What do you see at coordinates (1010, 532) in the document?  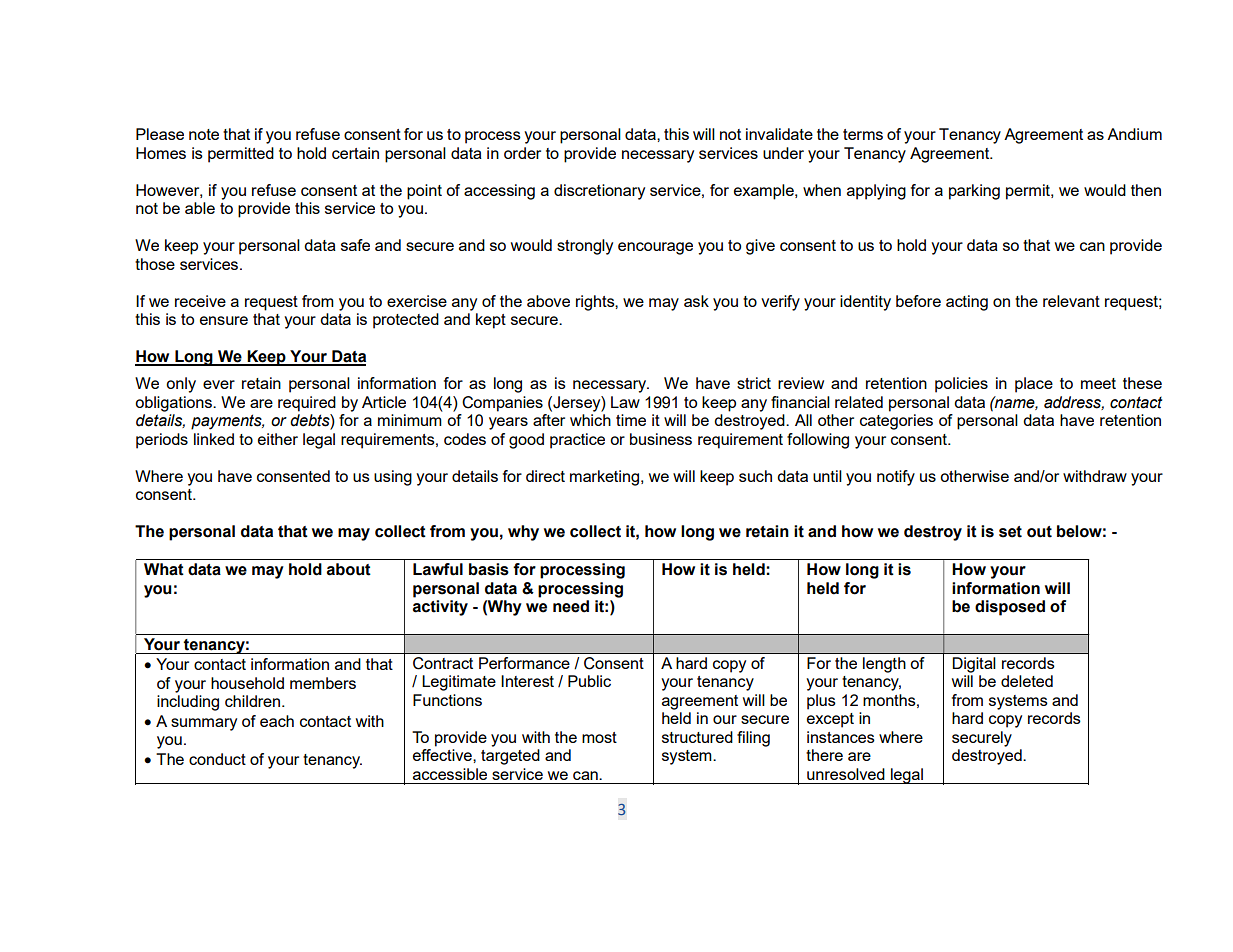 I see `set` at bounding box center [1010, 532].
